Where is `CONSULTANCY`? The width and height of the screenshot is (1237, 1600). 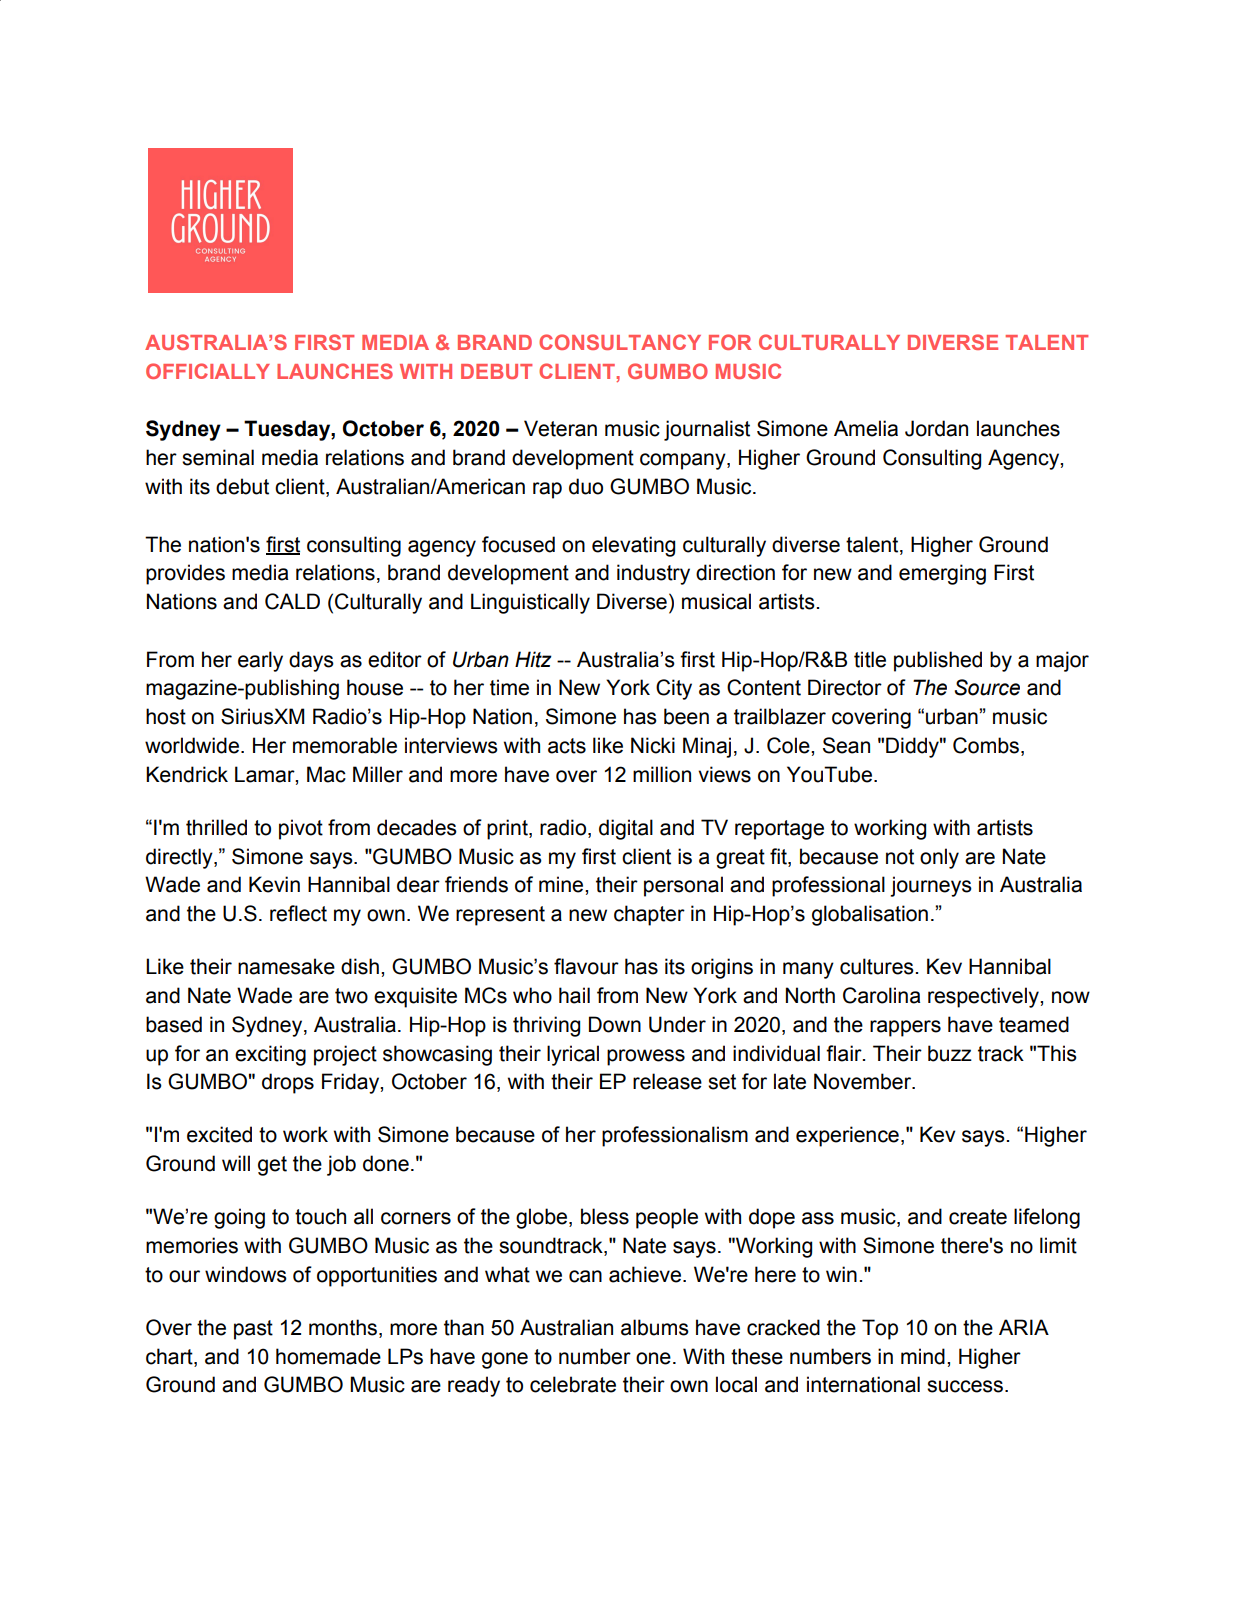
CONSULTANCY is located at coordinates (620, 342).
